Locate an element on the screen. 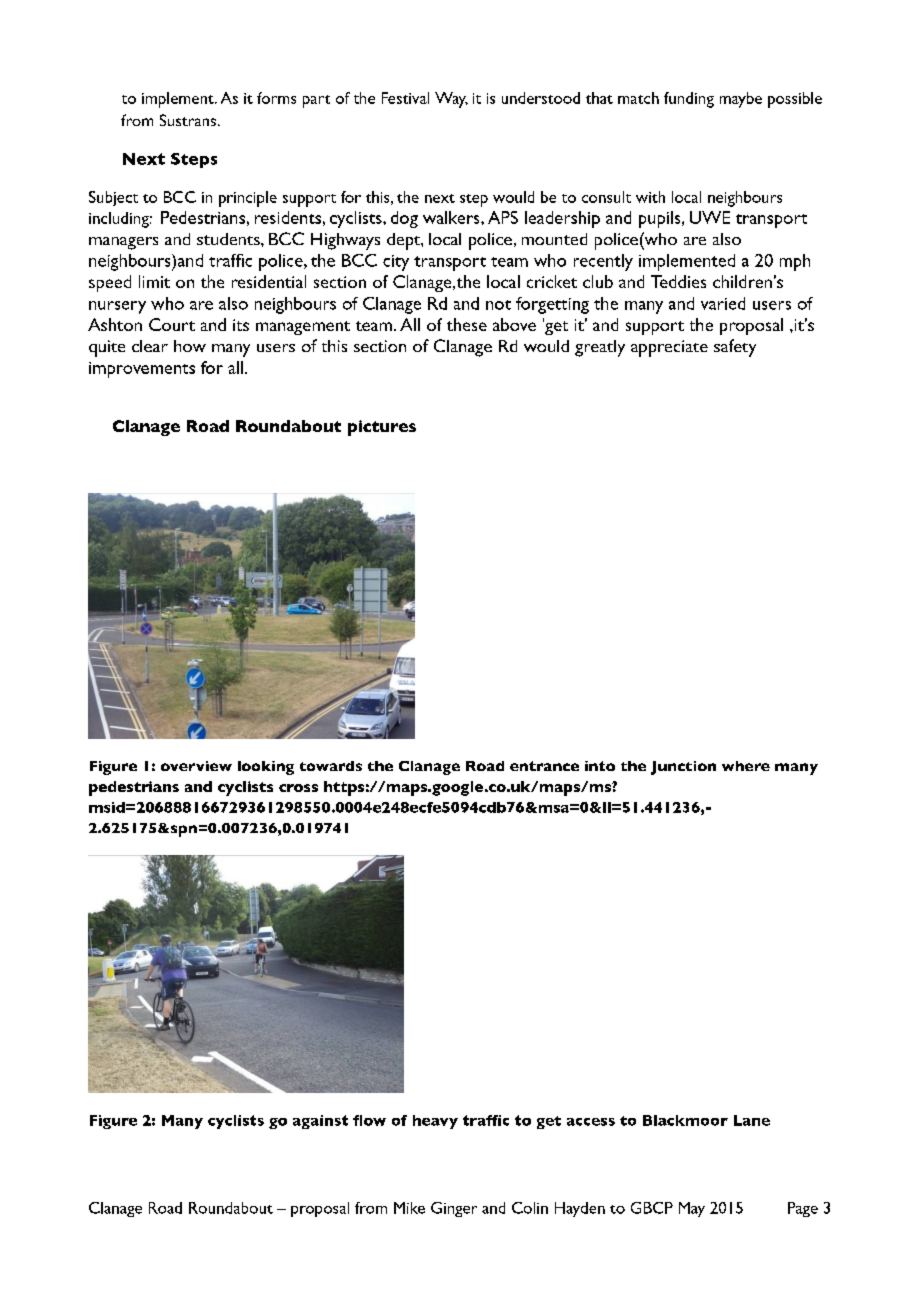  maybe is located at coordinates (741, 100).
